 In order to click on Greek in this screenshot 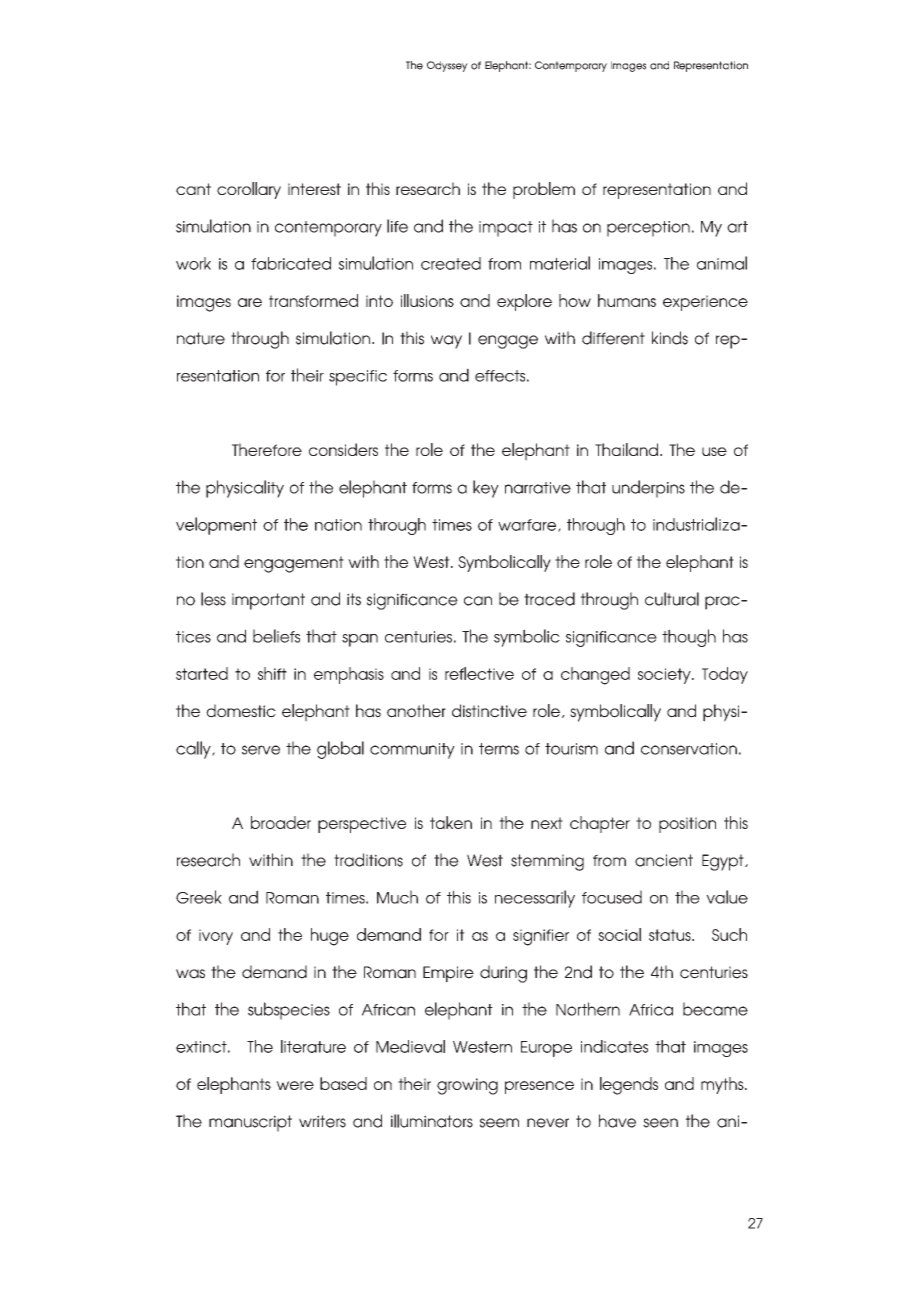, I will do `click(199, 897)`.
